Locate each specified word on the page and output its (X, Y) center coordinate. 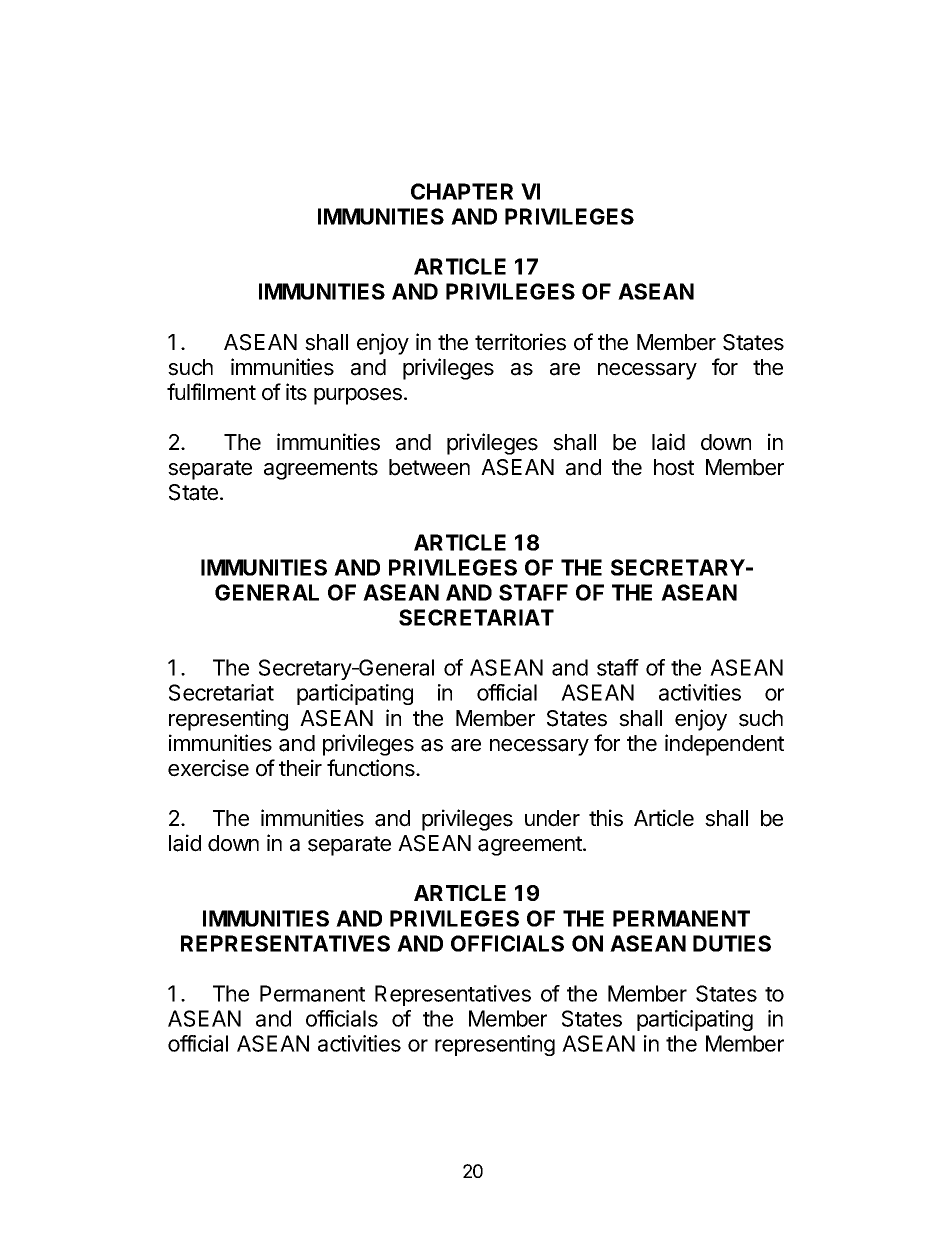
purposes (358, 396)
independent (724, 745)
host (674, 467)
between (429, 467)
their (300, 768)
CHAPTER (462, 191)
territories (520, 342)
